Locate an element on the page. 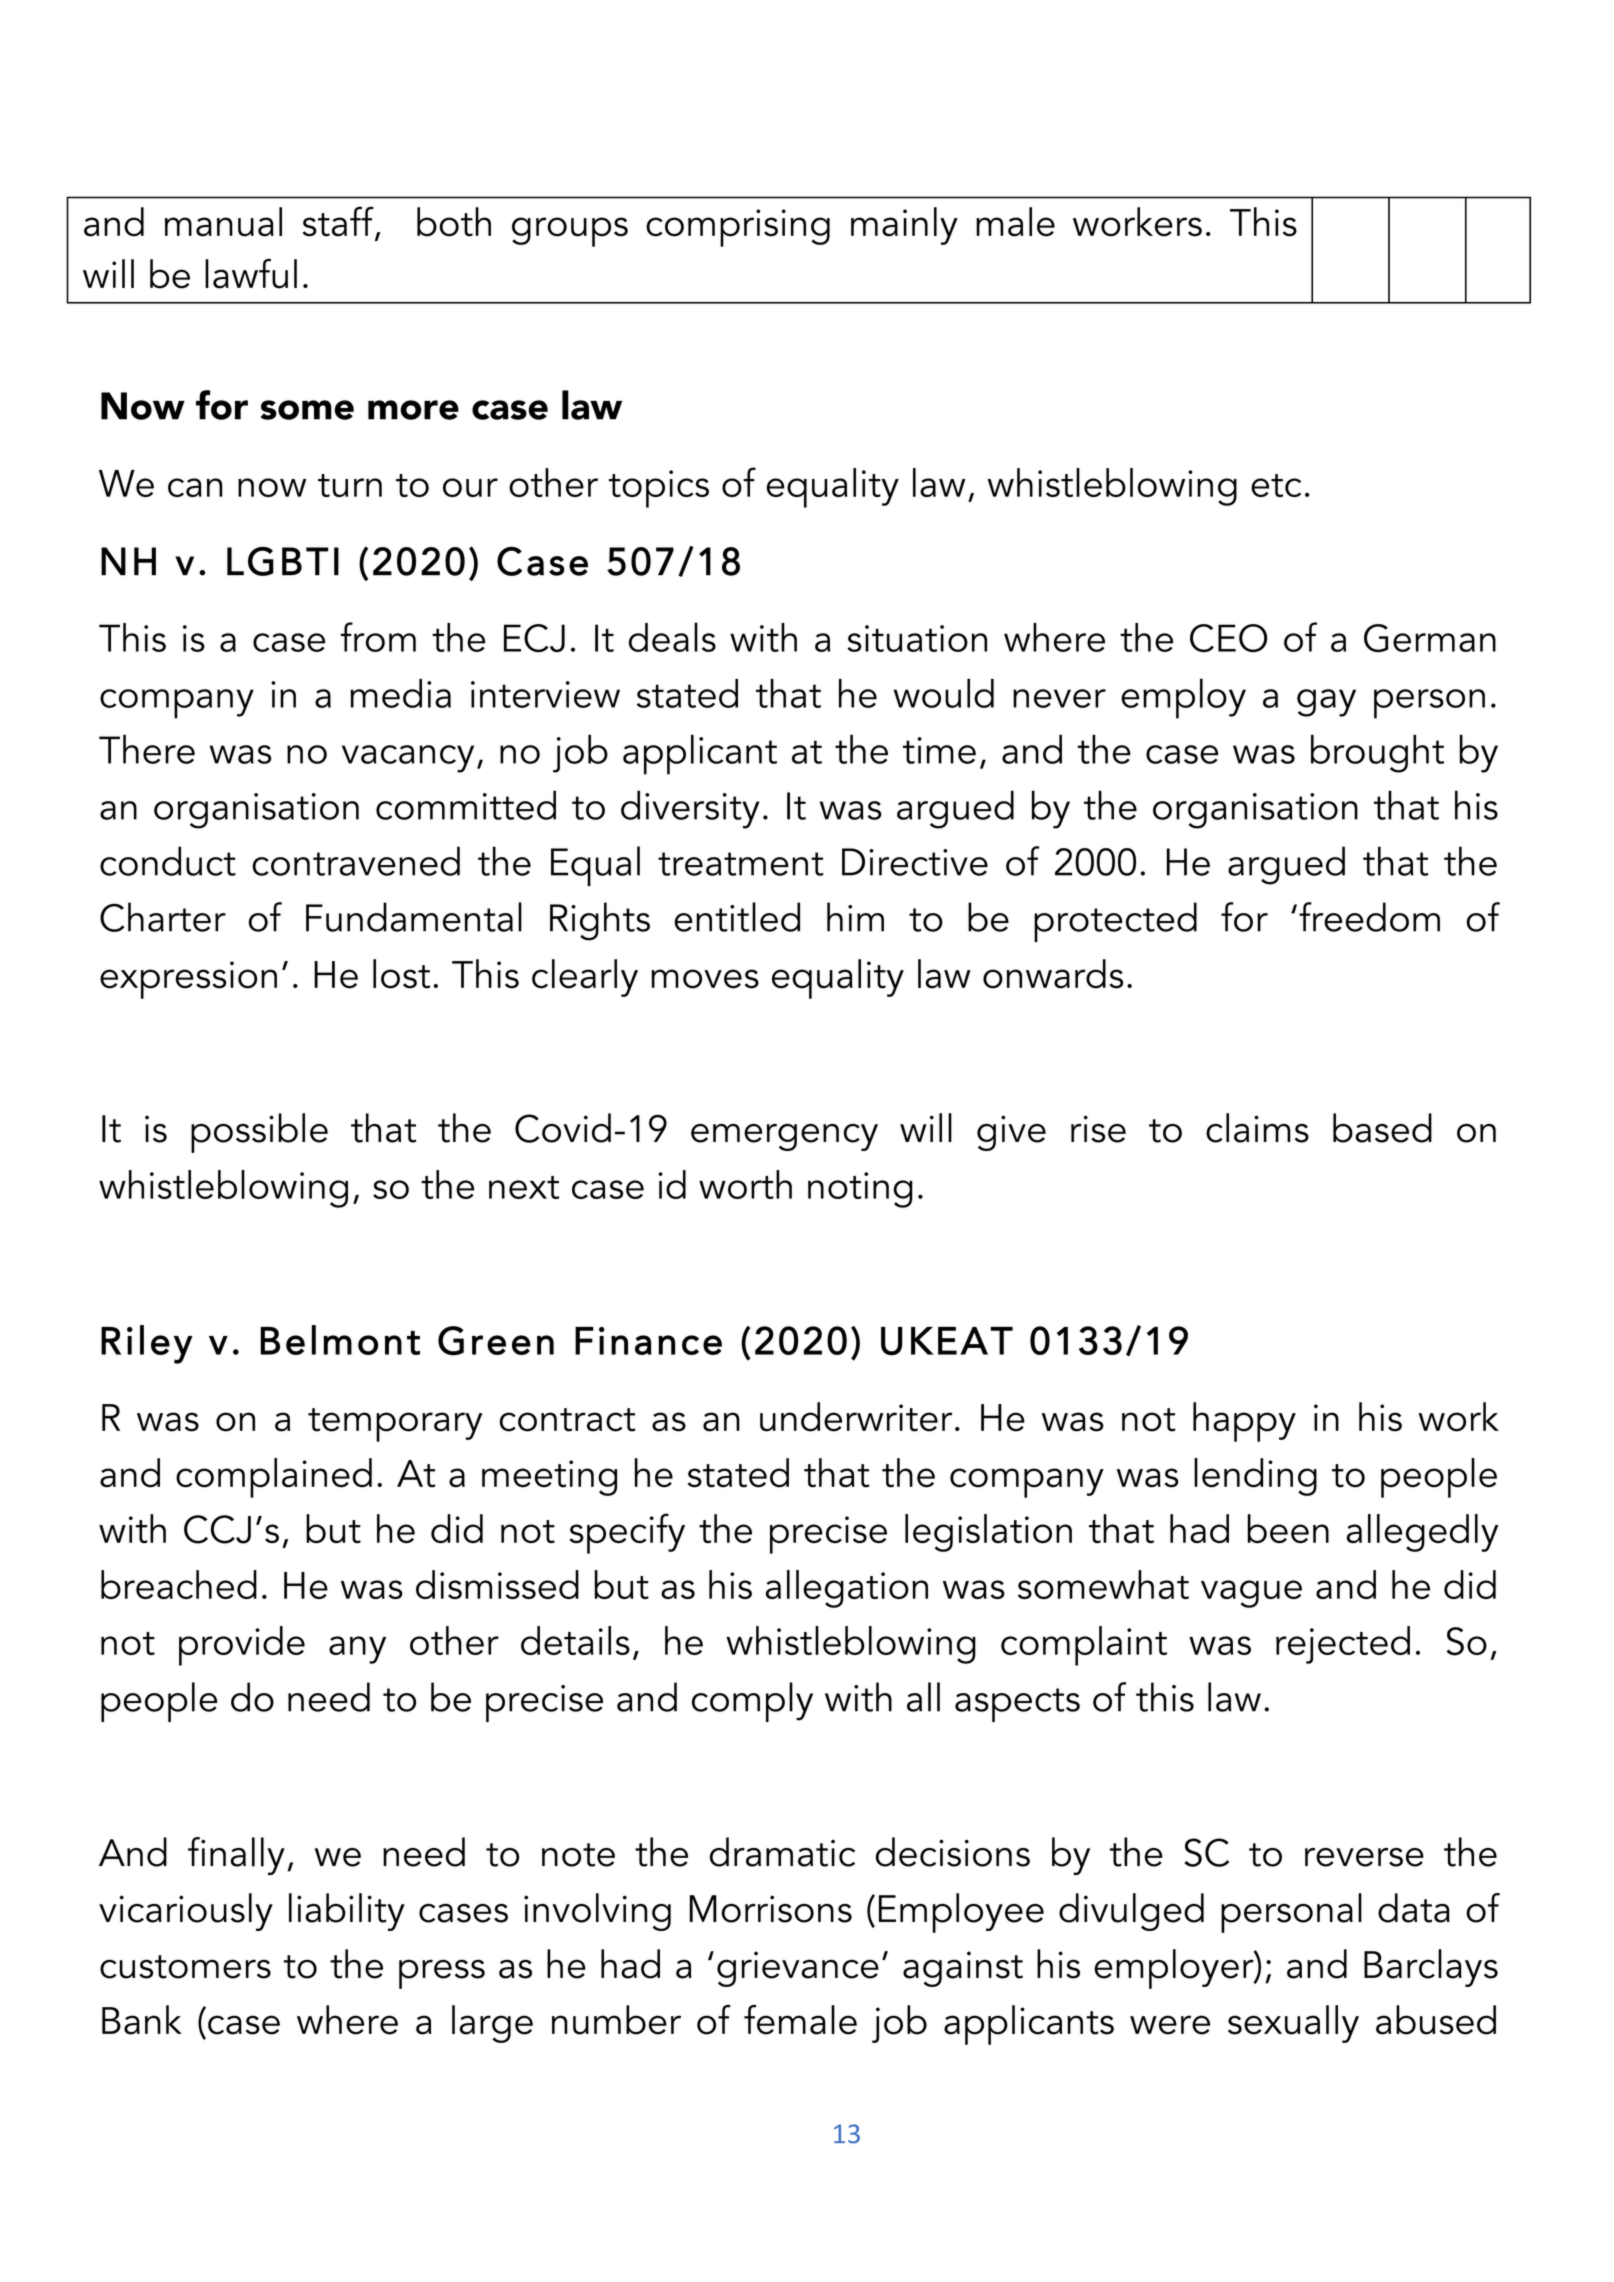 Image resolution: width=1614 pixels, height=2282 pixels. temporary is located at coordinates (395, 1425).
